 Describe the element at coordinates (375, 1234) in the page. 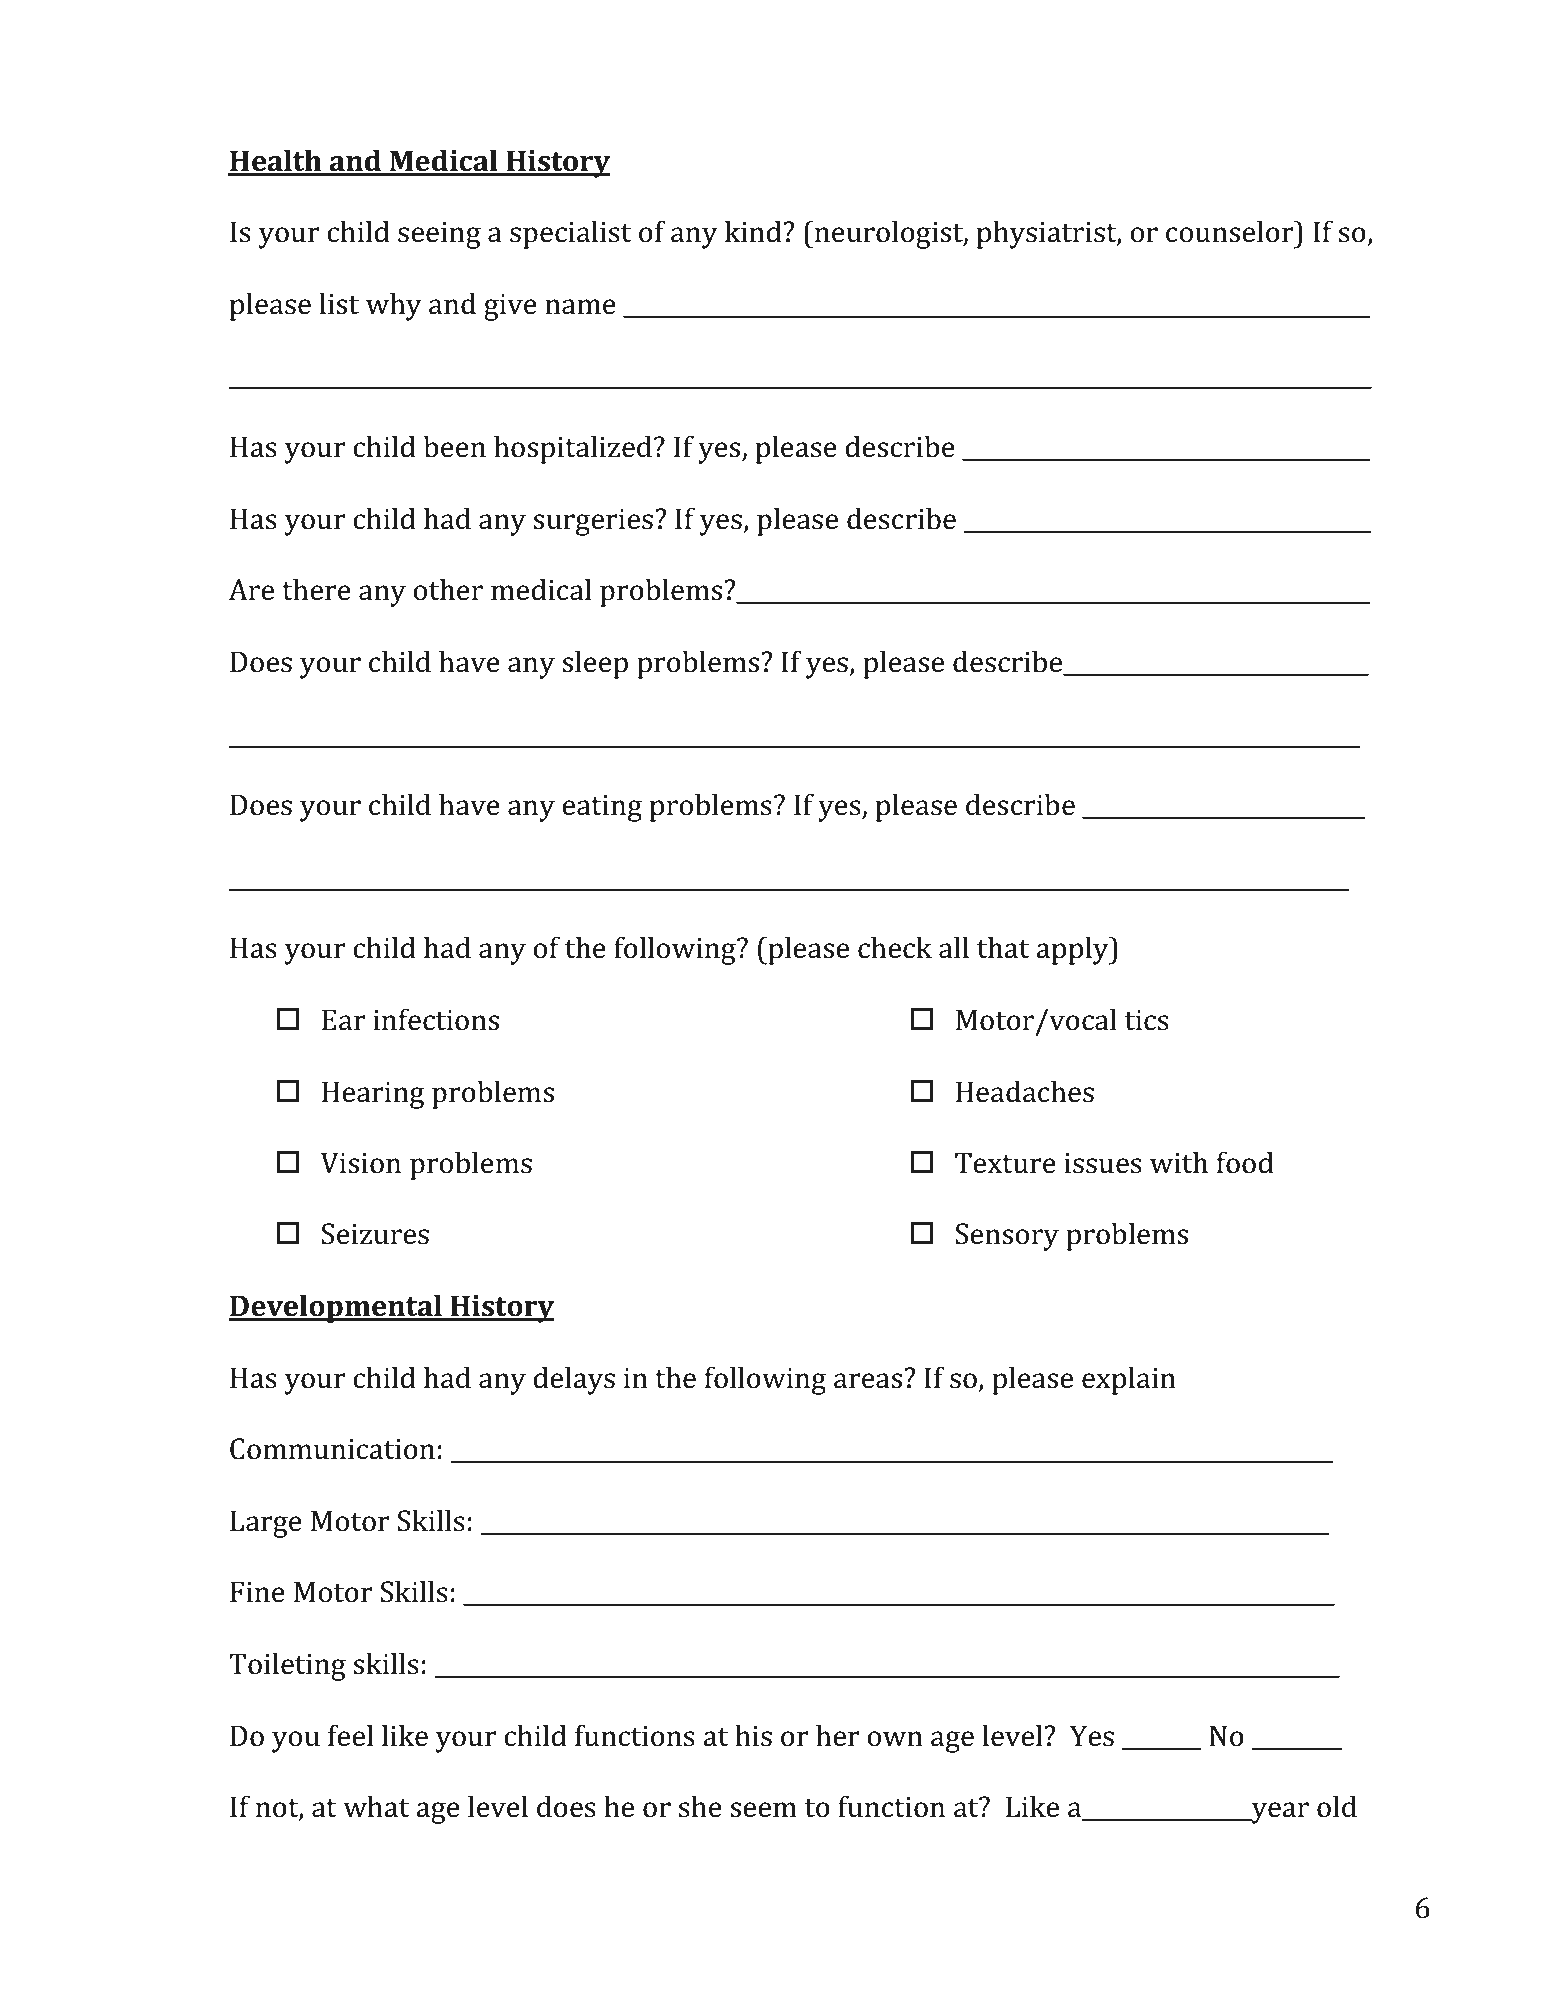

I see `Seizures` at that location.
